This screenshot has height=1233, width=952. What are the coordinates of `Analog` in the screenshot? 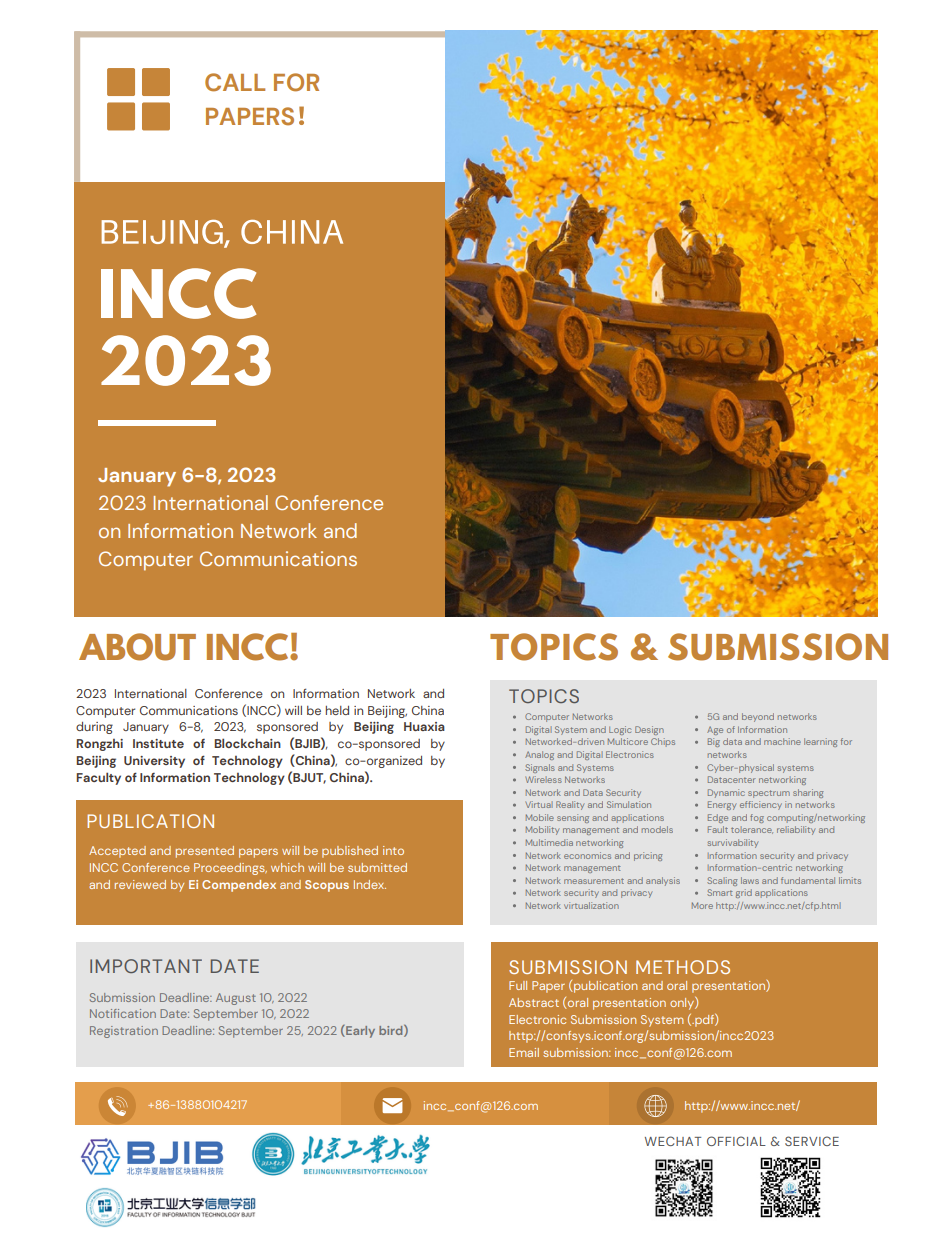 It's located at (539, 755).
